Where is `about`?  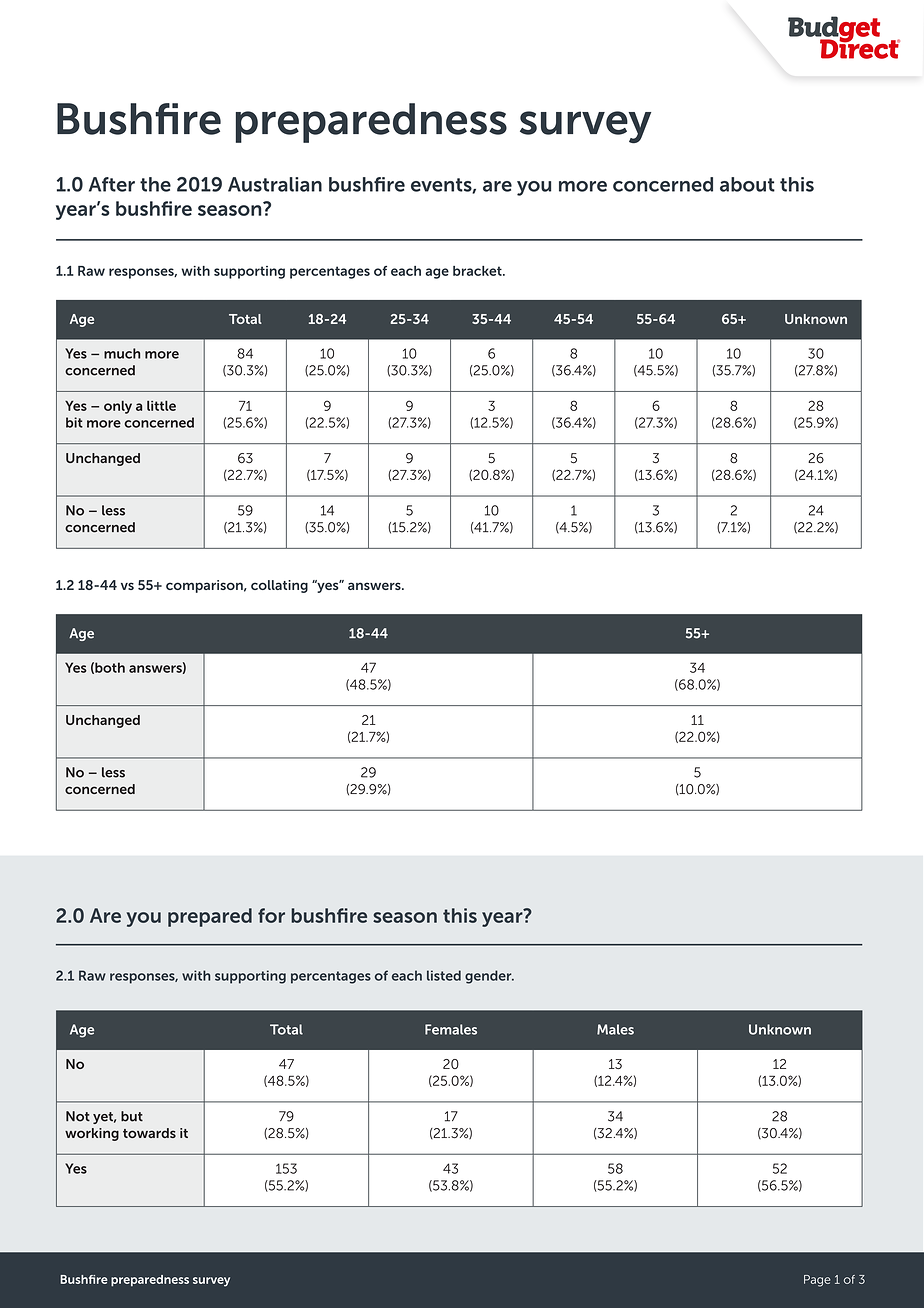
about is located at coordinates (747, 184).
